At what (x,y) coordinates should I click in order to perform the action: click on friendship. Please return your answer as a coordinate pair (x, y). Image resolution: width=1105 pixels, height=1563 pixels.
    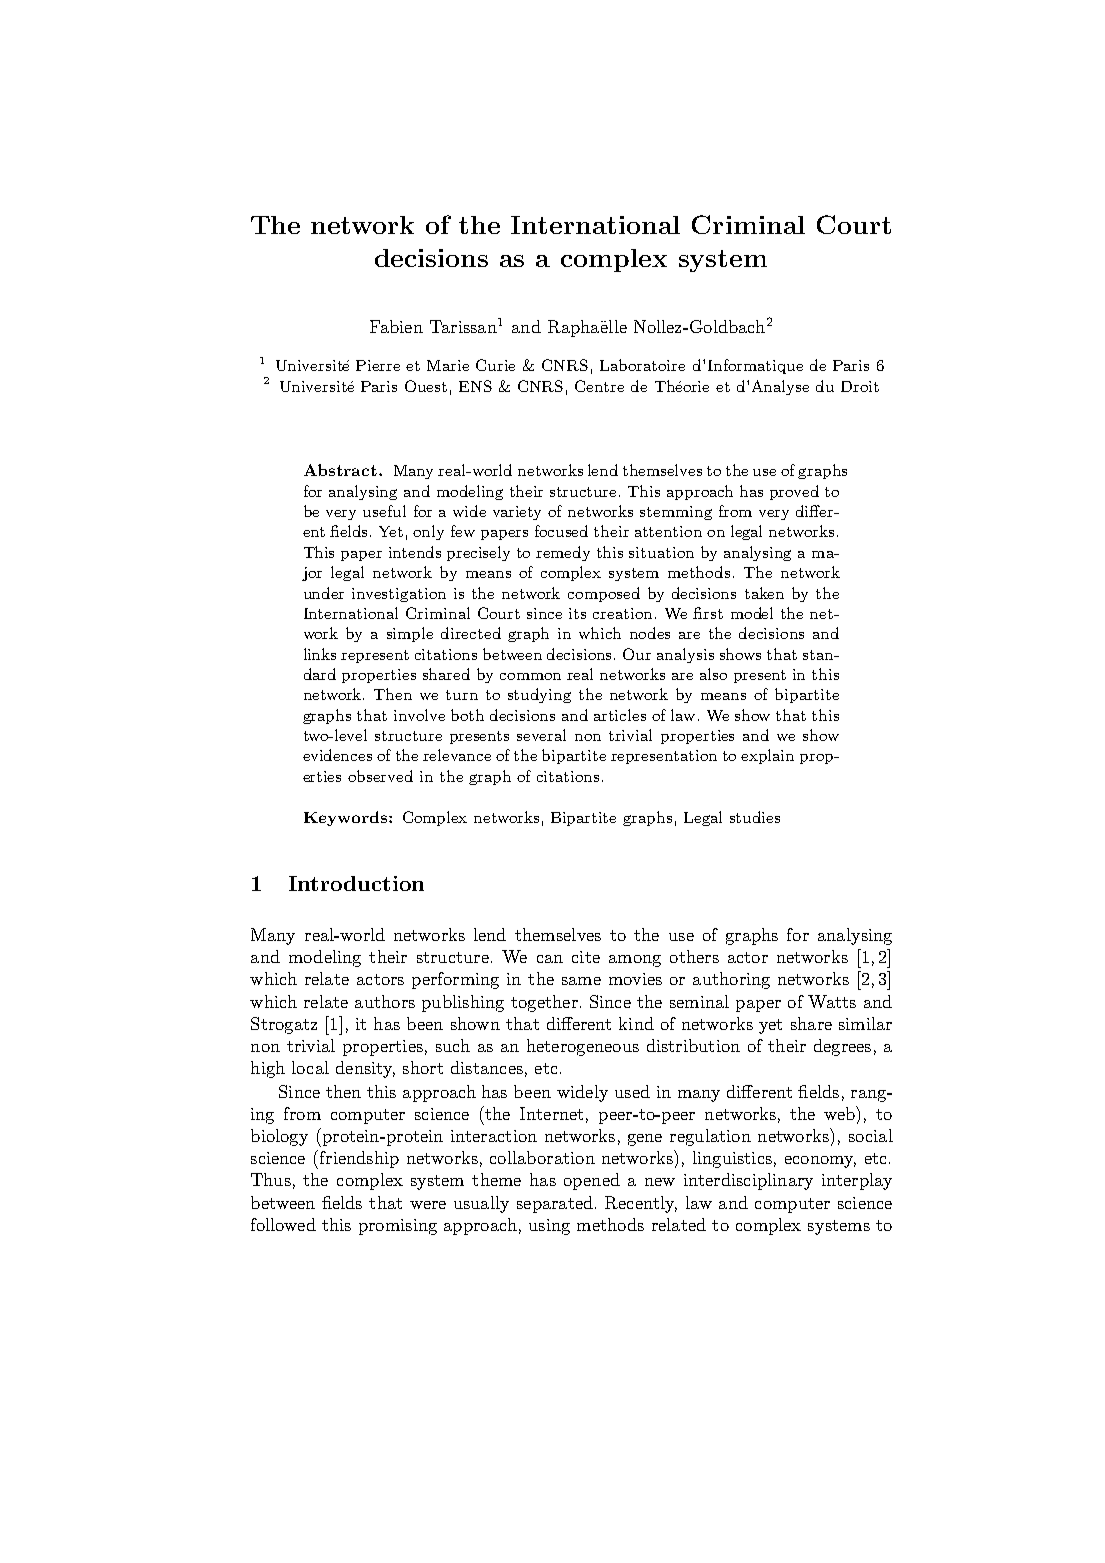
    Looking at the image, I should click on (359, 1159).
